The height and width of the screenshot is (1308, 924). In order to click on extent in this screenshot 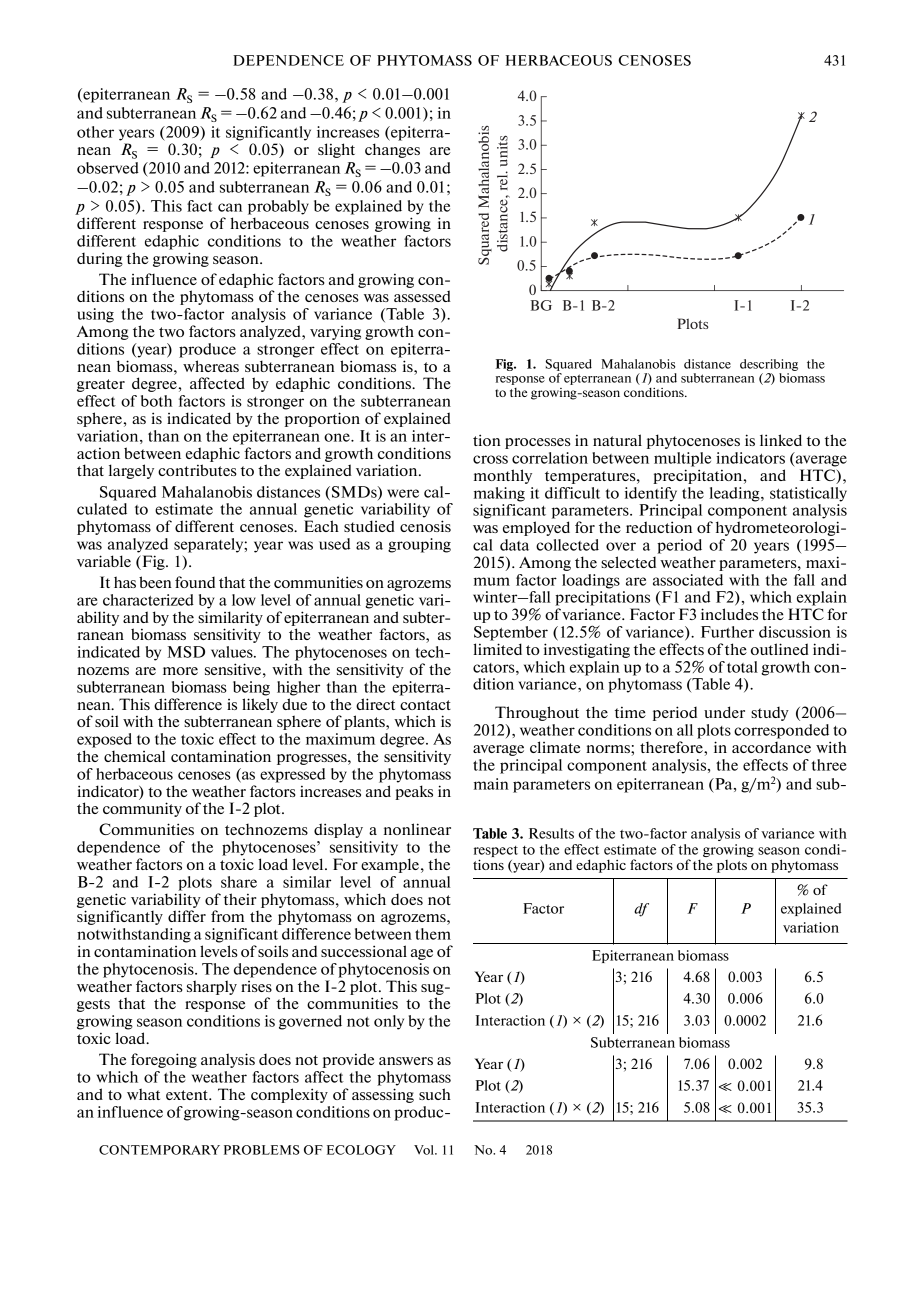, I will do `click(188, 1095)`.
